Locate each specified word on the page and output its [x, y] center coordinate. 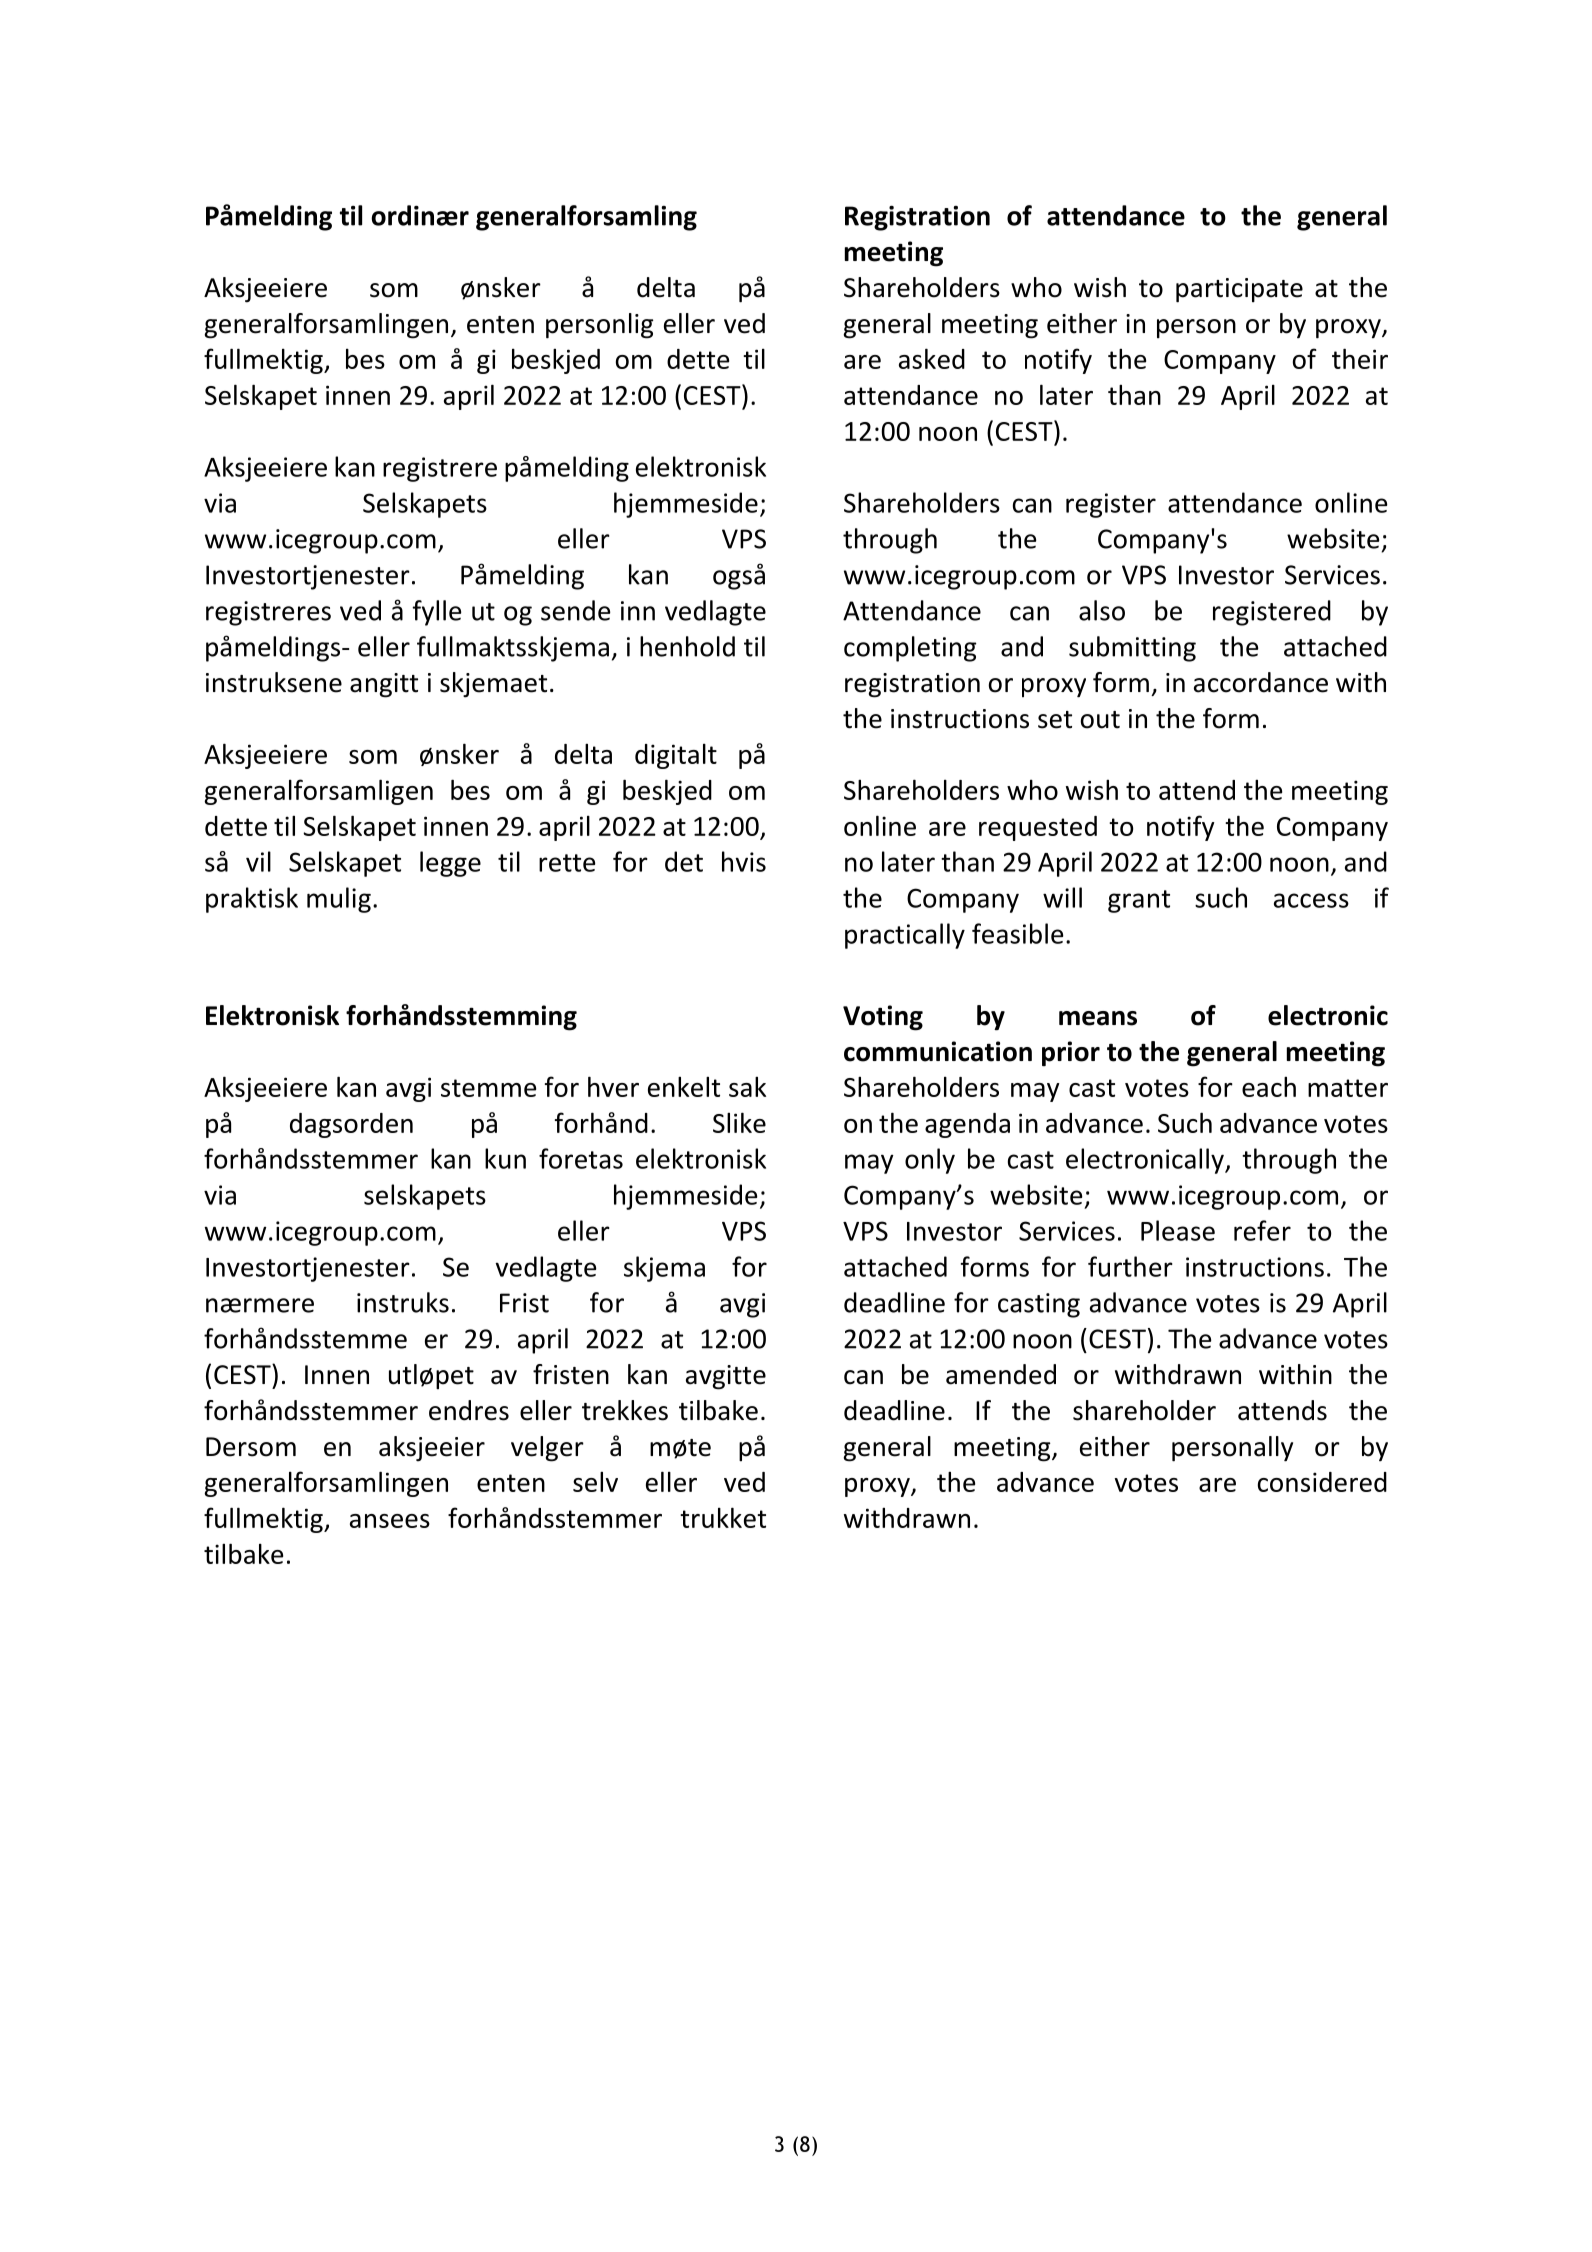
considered [1322, 1482]
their [1360, 358]
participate [1239, 290]
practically [905, 936]
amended [1001, 1374]
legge [450, 864]
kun [505, 1158]
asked [932, 358]
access [1311, 900]
